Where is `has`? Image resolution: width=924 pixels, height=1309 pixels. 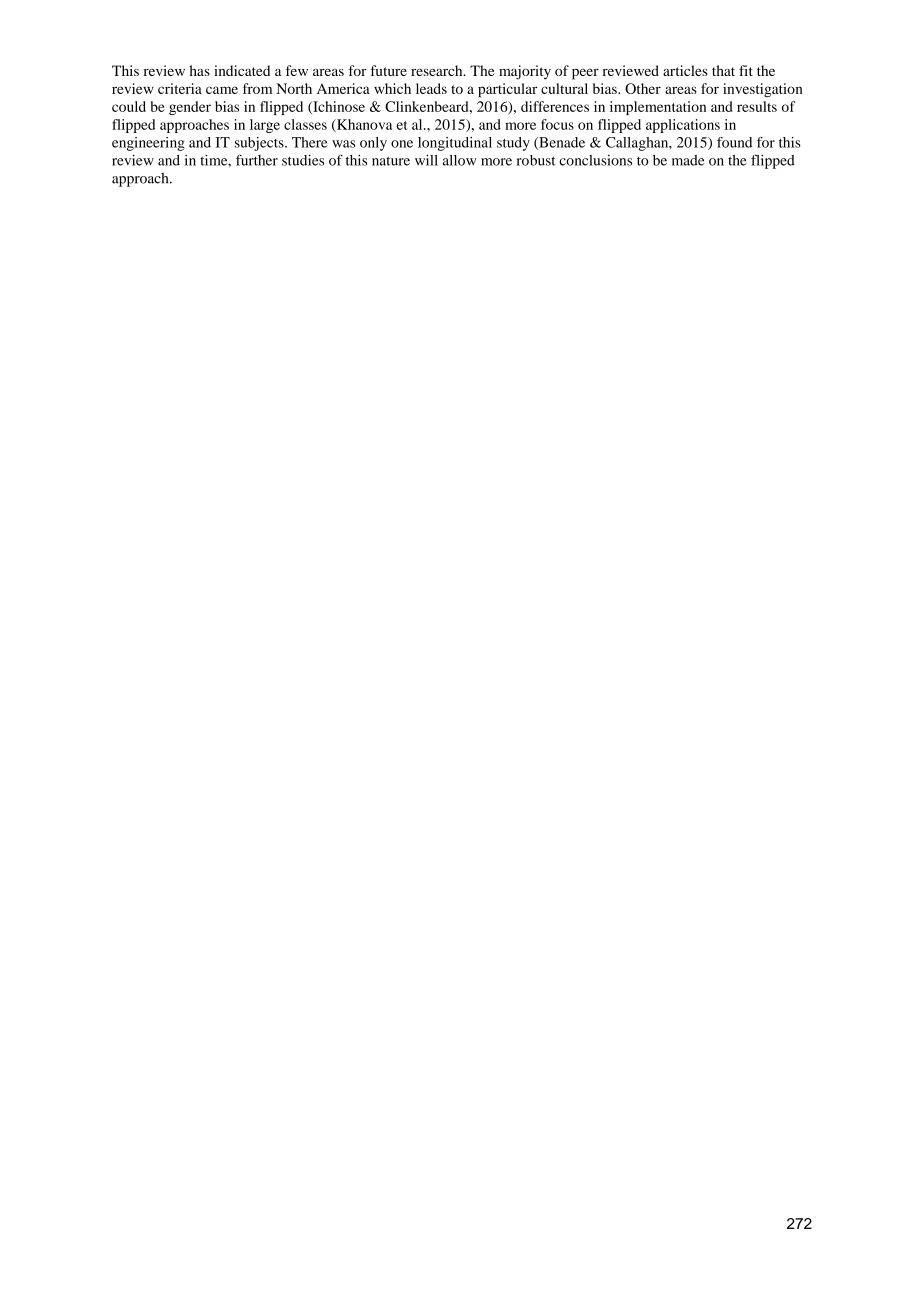
has is located at coordinates (199, 70).
